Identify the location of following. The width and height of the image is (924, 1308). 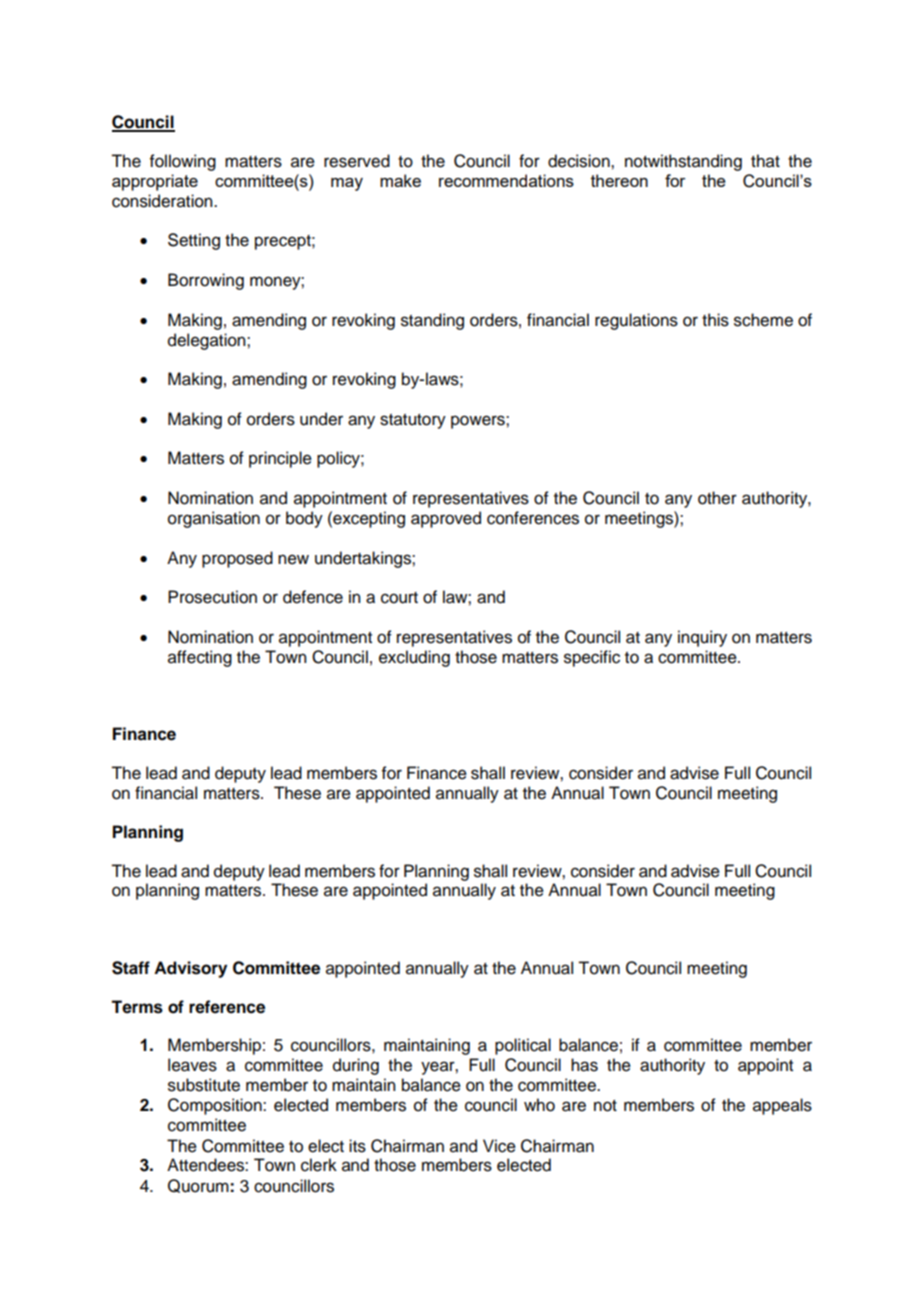
(183, 162).
